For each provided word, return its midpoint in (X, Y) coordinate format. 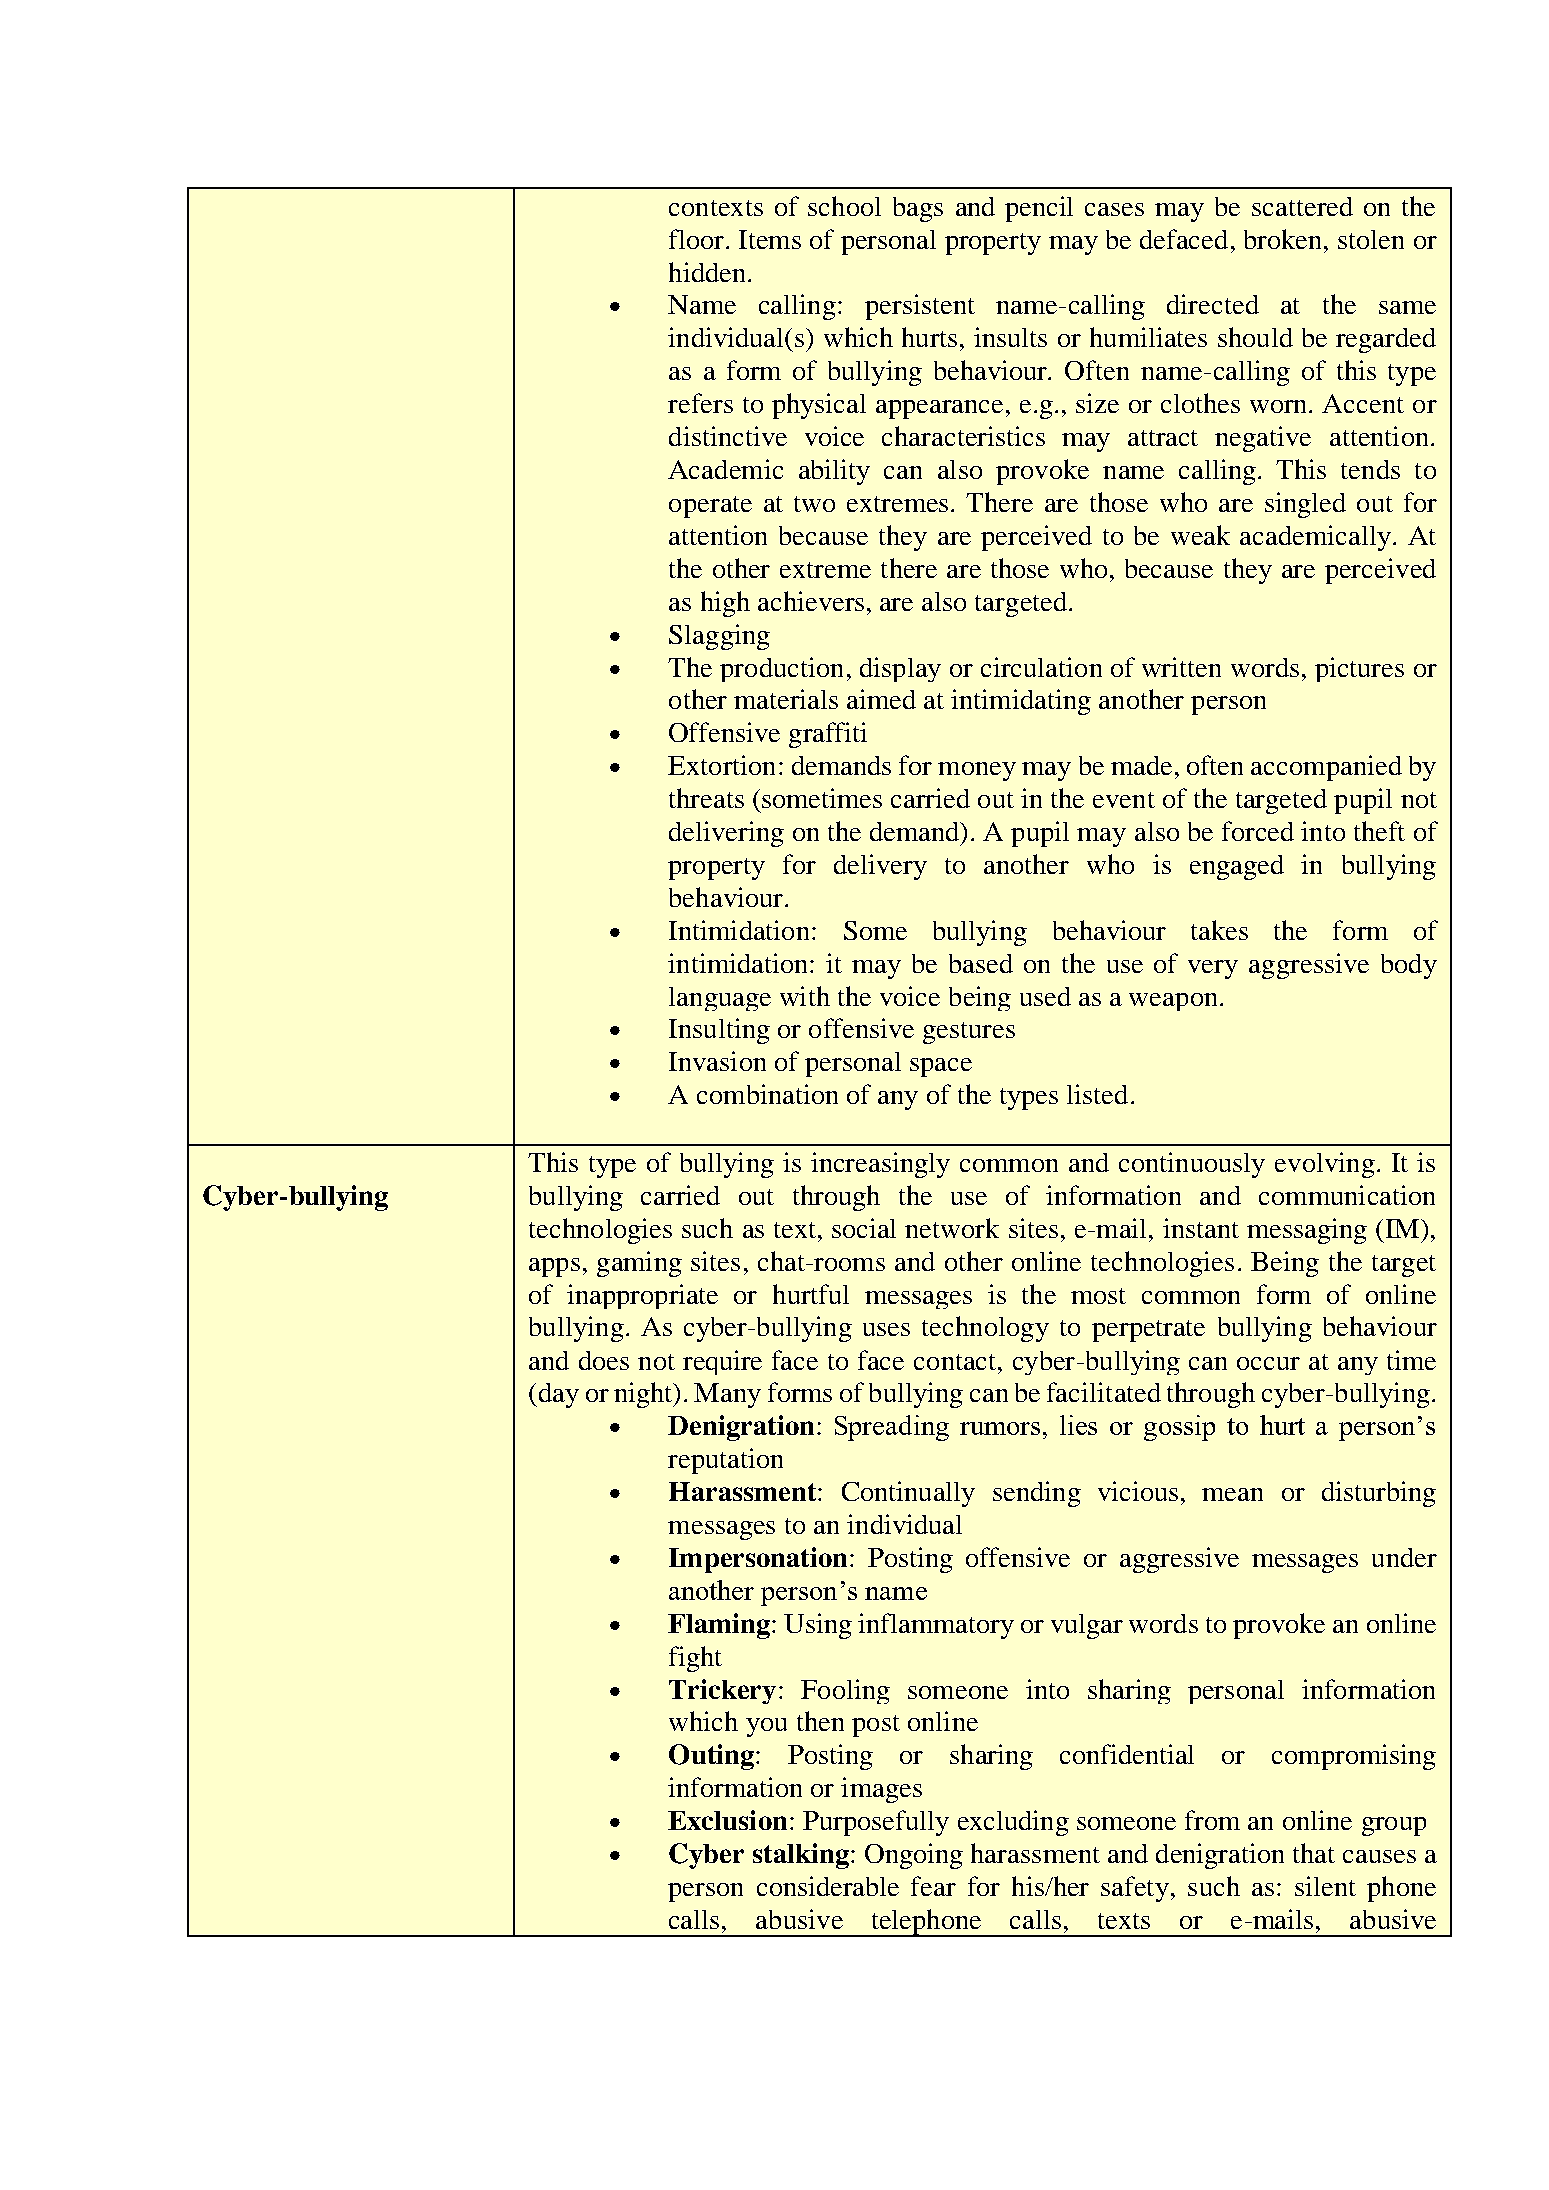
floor (698, 239)
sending (1037, 1494)
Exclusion (727, 1820)
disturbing (1379, 1494)
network (952, 1228)
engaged (1237, 867)
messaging (1307, 1231)
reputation (725, 1461)
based (981, 963)
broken (1282, 239)
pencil (1039, 209)
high (725, 604)
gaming (639, 1264)
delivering (726, 834)
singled (1305, 505)
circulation (1041, 667)
